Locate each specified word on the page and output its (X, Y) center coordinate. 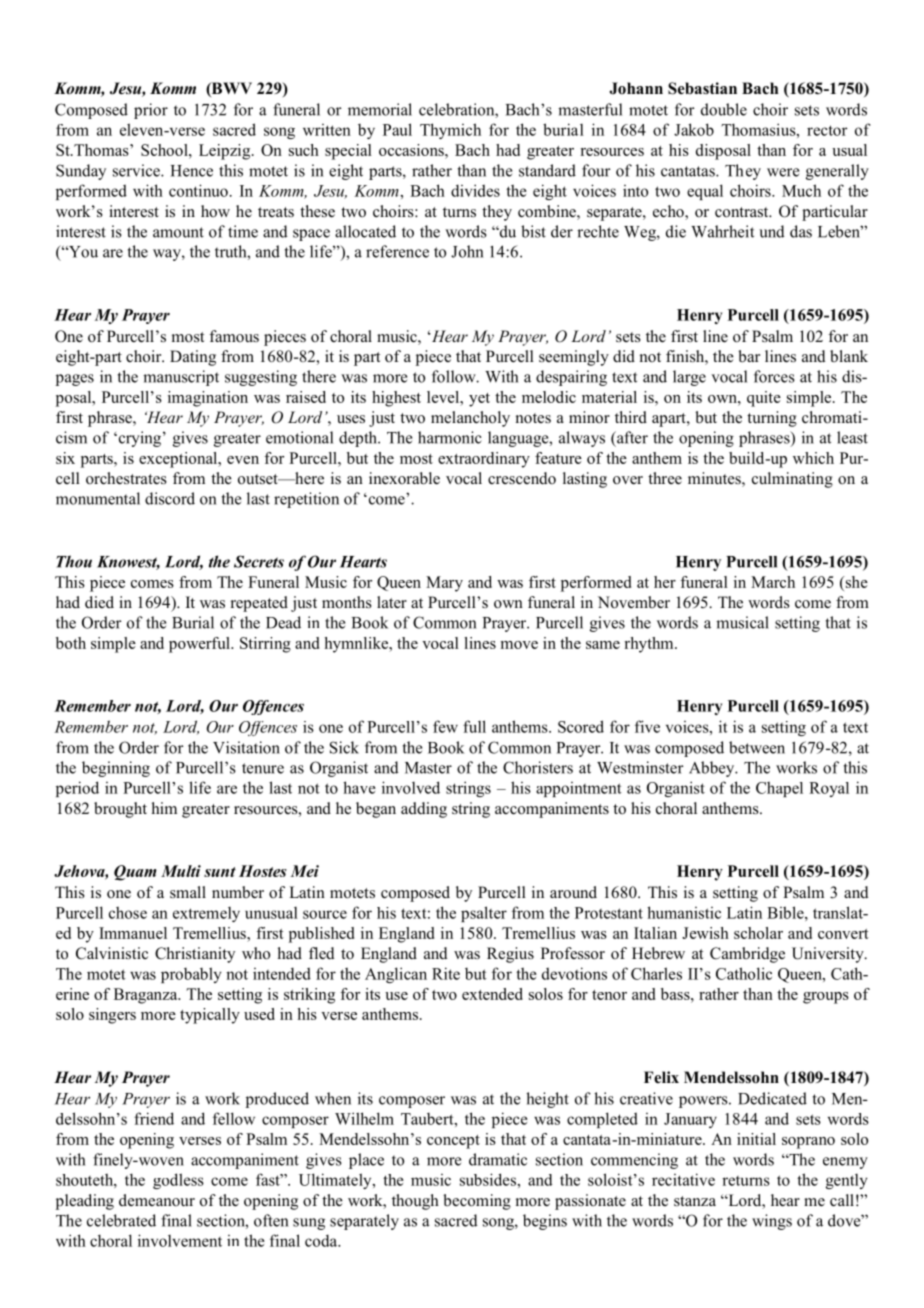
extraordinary (484, 460)
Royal (829, 789)
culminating (792, 480)
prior (151, 111)
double (724, 109)
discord (170, 498)
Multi (181, 871)
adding (424, 810)
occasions (412, 150)
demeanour (157, 1200)
